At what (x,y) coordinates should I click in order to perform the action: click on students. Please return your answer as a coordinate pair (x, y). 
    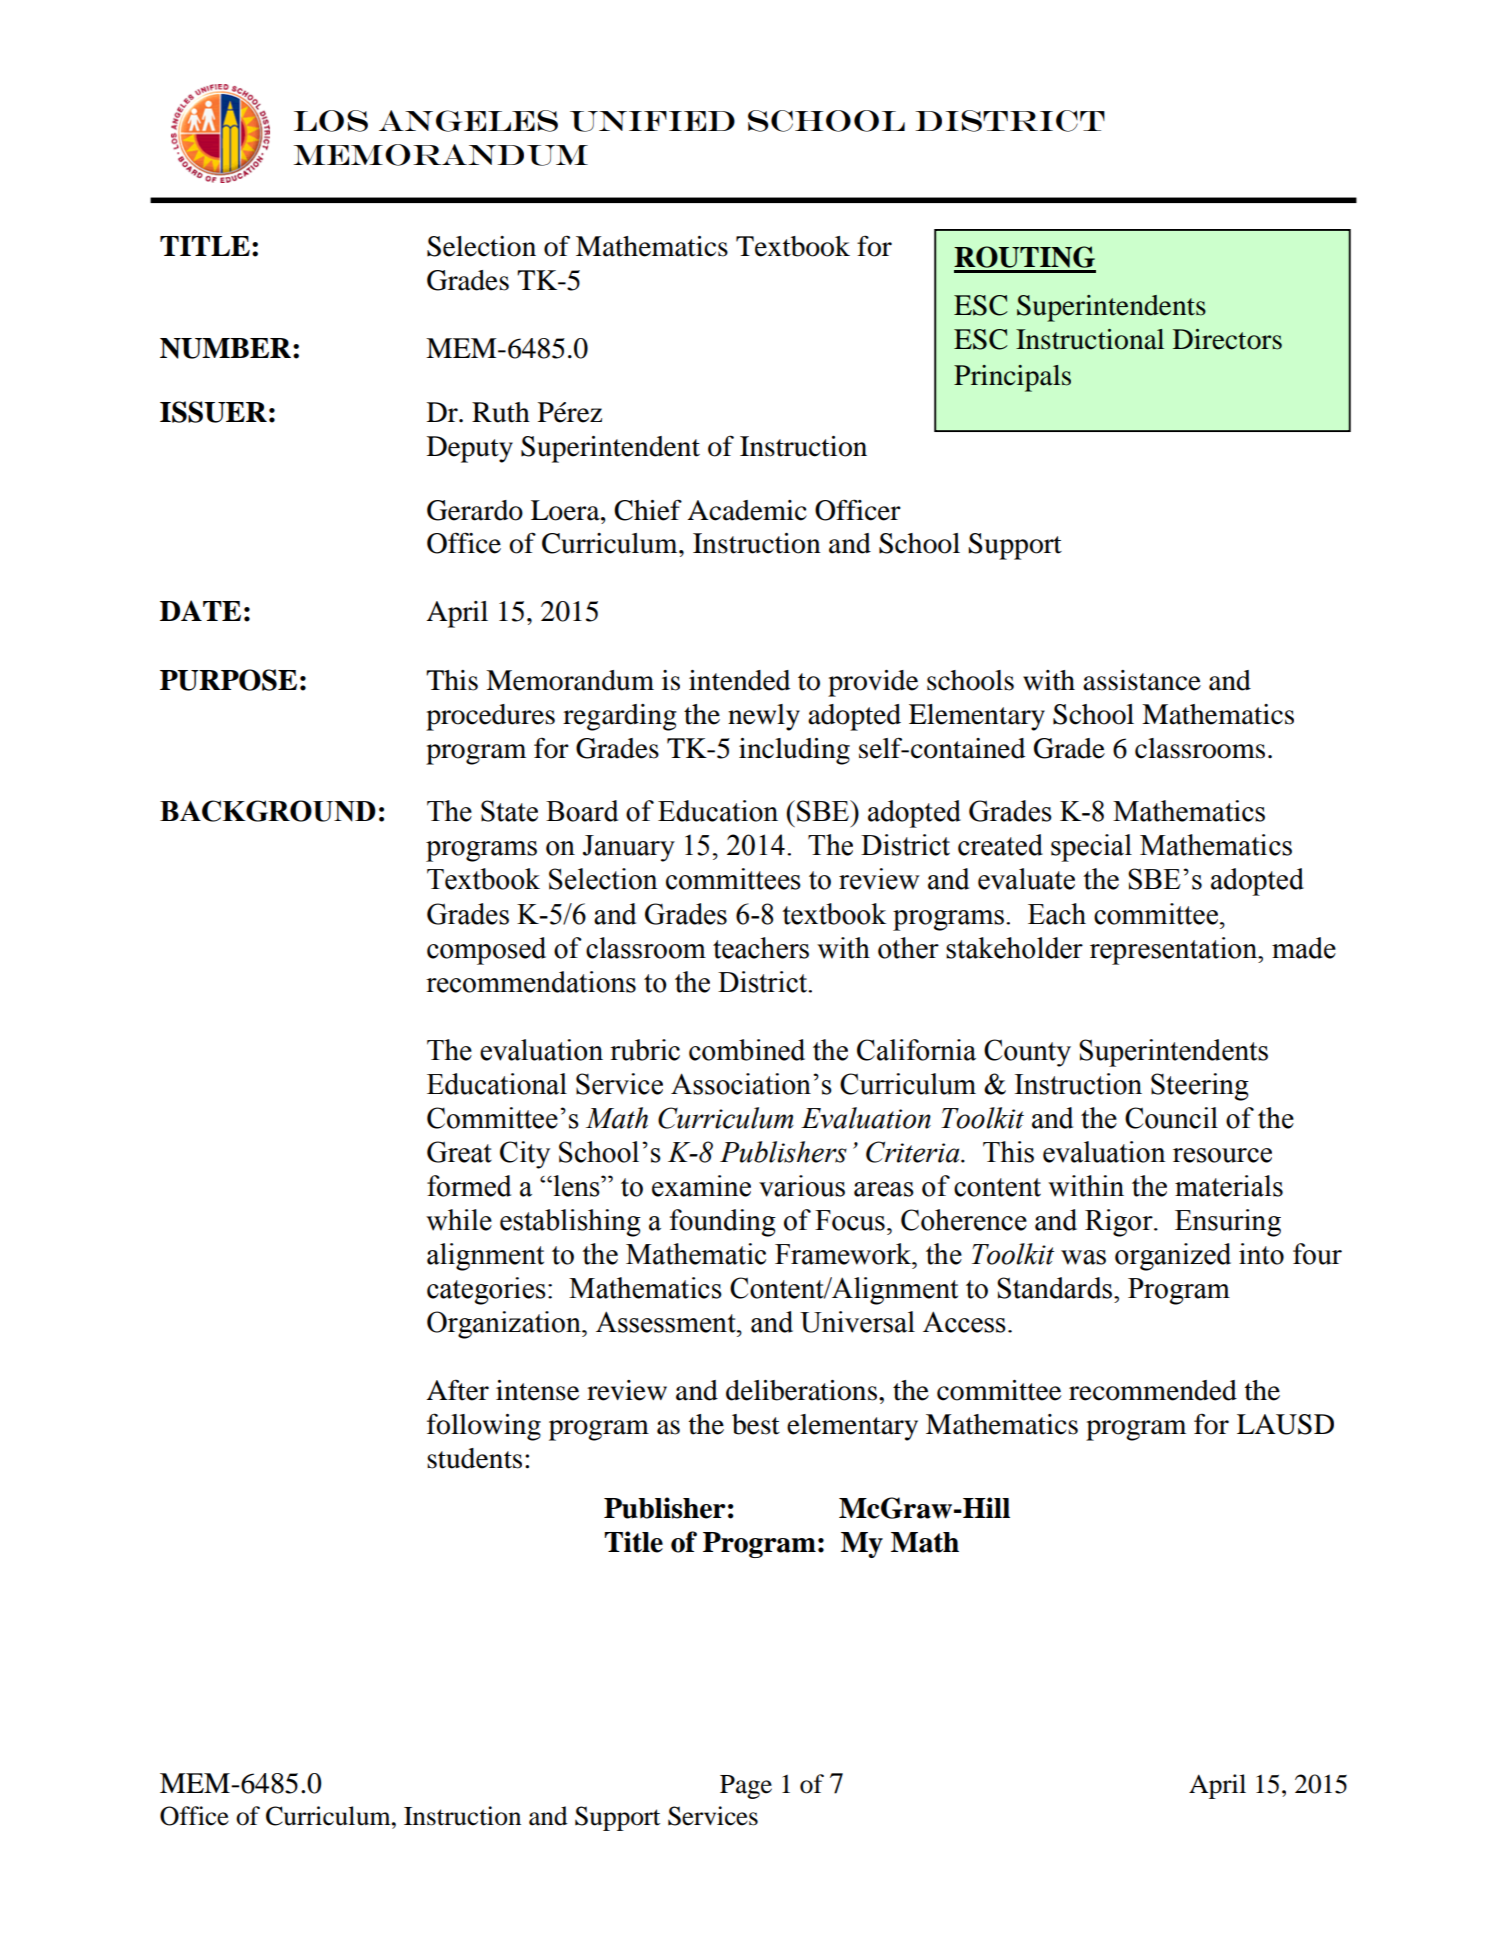
    Looking at the image, I should click on (474, 1458).
